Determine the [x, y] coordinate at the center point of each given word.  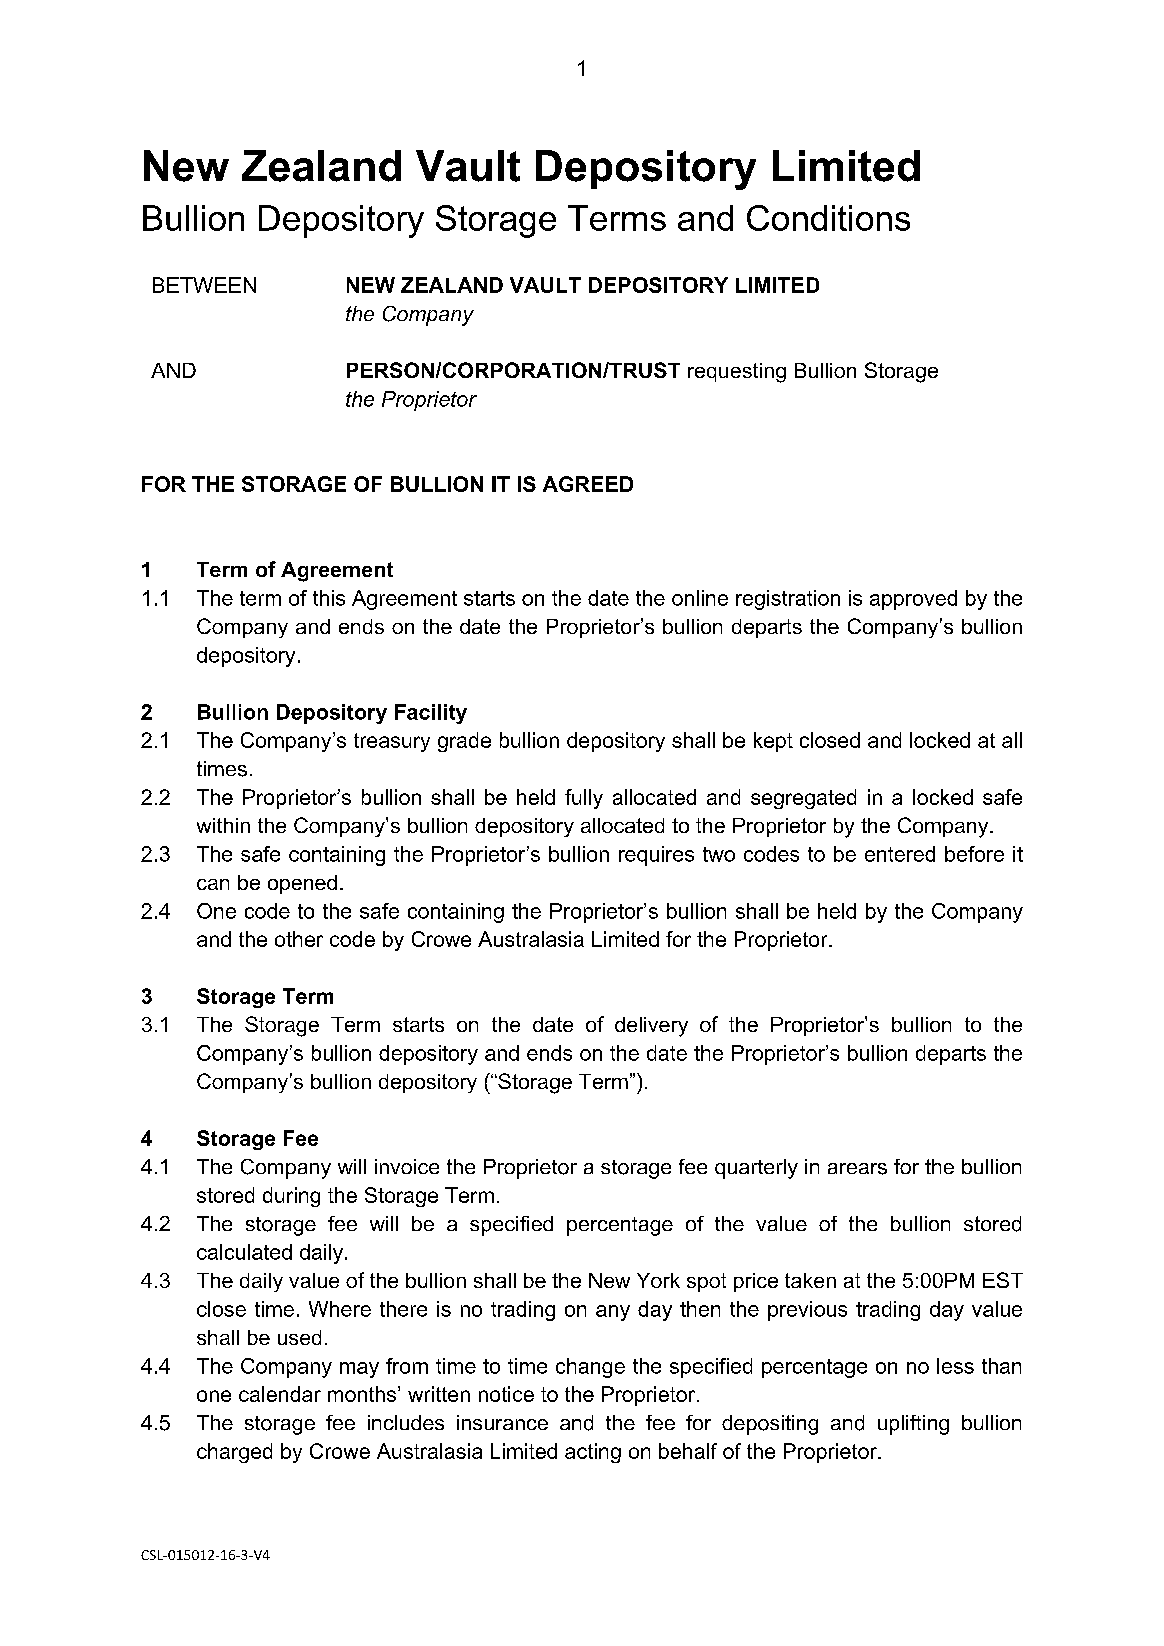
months [363, 1394]
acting [593, 1453]
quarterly [756, 1169]
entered [900, 854]
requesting [737, 373]
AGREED [588, 484]
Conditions [828, 218]
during [291, 1197]
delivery [651, 1027]
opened [302, 884]
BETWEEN [204, 285]
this [329, 598]
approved [913, 600]
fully [584, 799]
